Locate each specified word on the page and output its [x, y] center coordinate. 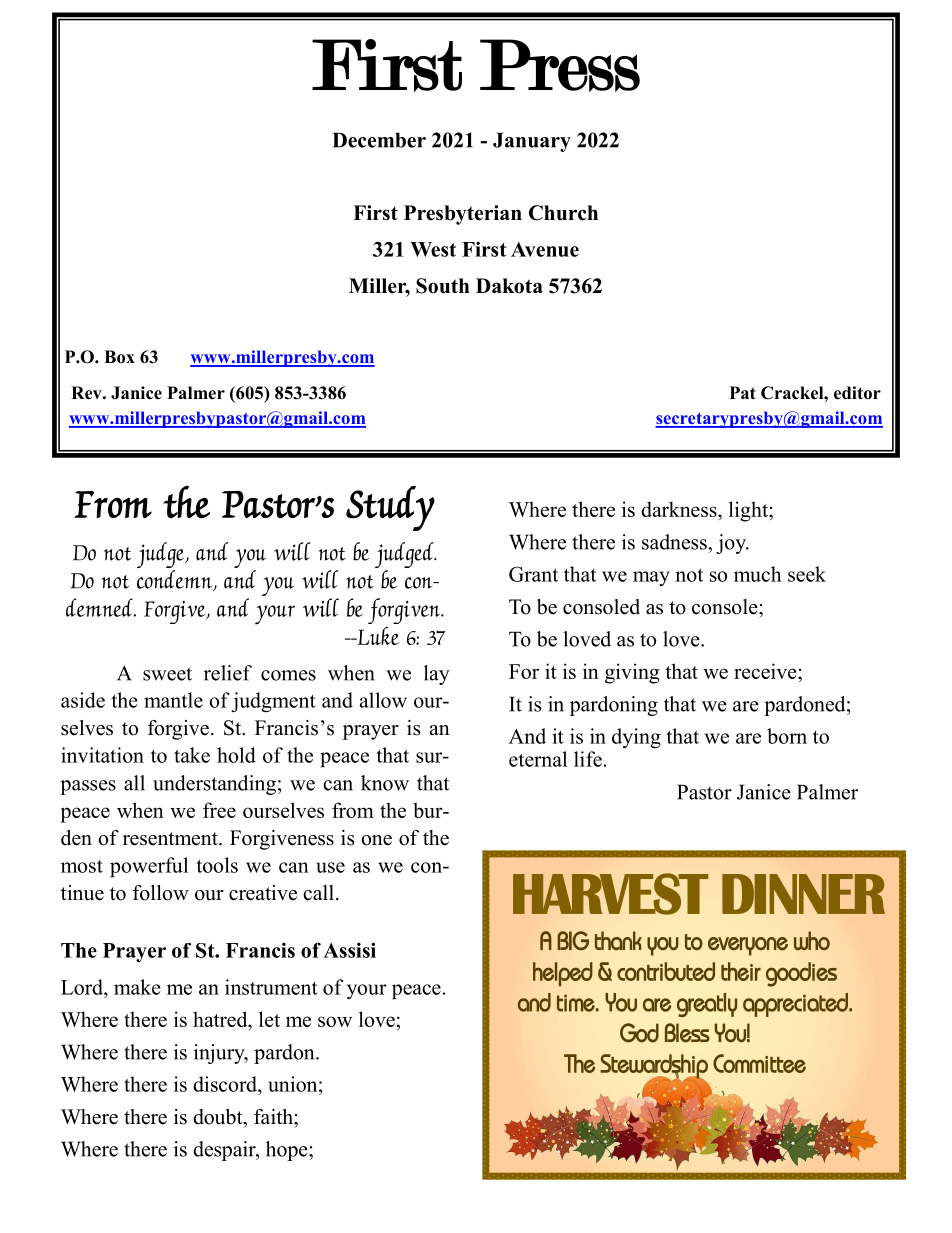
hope [288, 1151]
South [443, 286]
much [758, 574]
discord [226, 1084]
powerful [149, 867]
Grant [533, 574]
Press [560, 65]
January [532, 142]
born [787, 736]
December [379, 140]
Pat [743, 392]
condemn [176, 580]
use [330, 867]
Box [119, 357]
